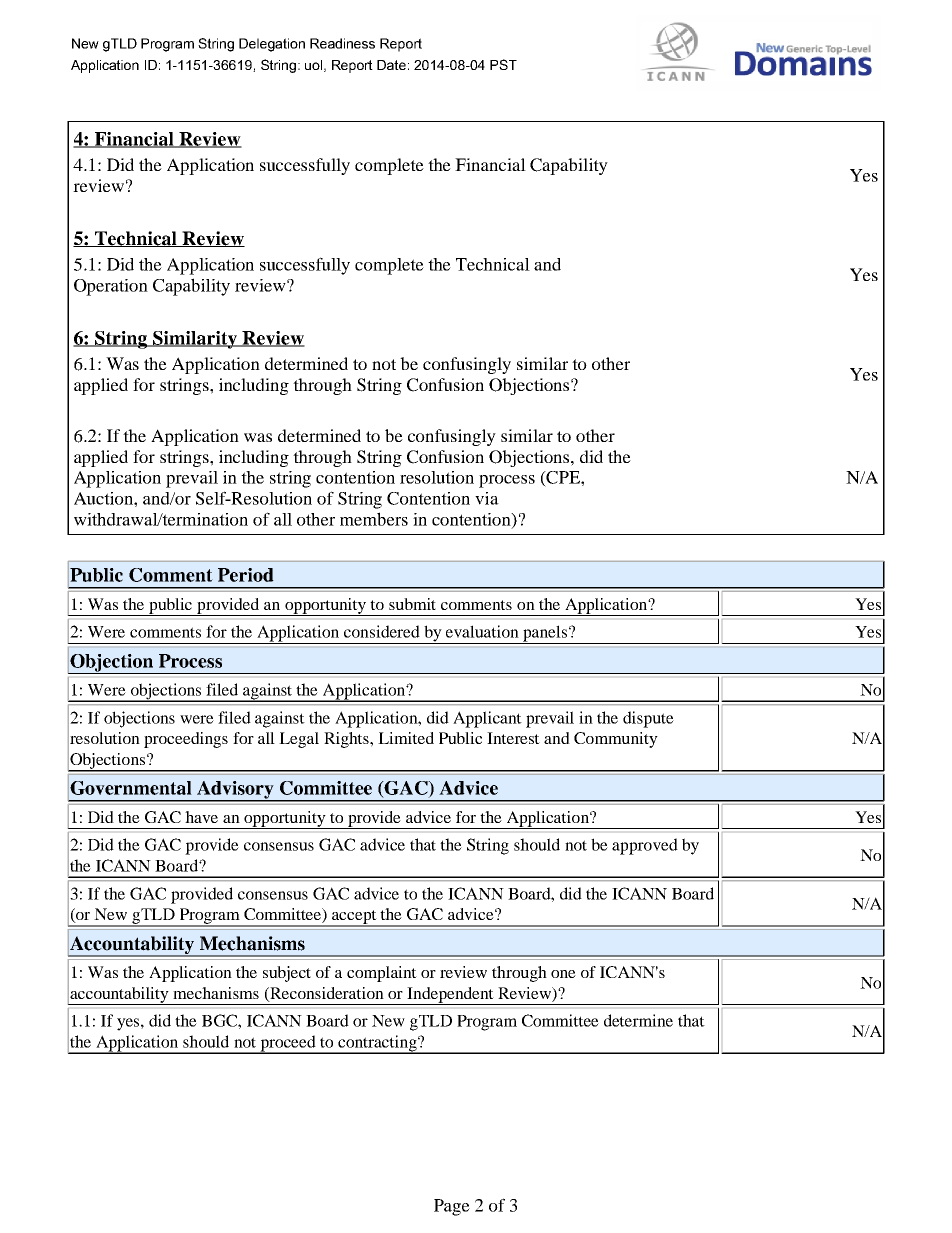 The height and width of the screenshot is (1233, 952). What do you see at coordinates (287, 974) in the screenshot?
I see `subject` at bounding box center [287, 974].
